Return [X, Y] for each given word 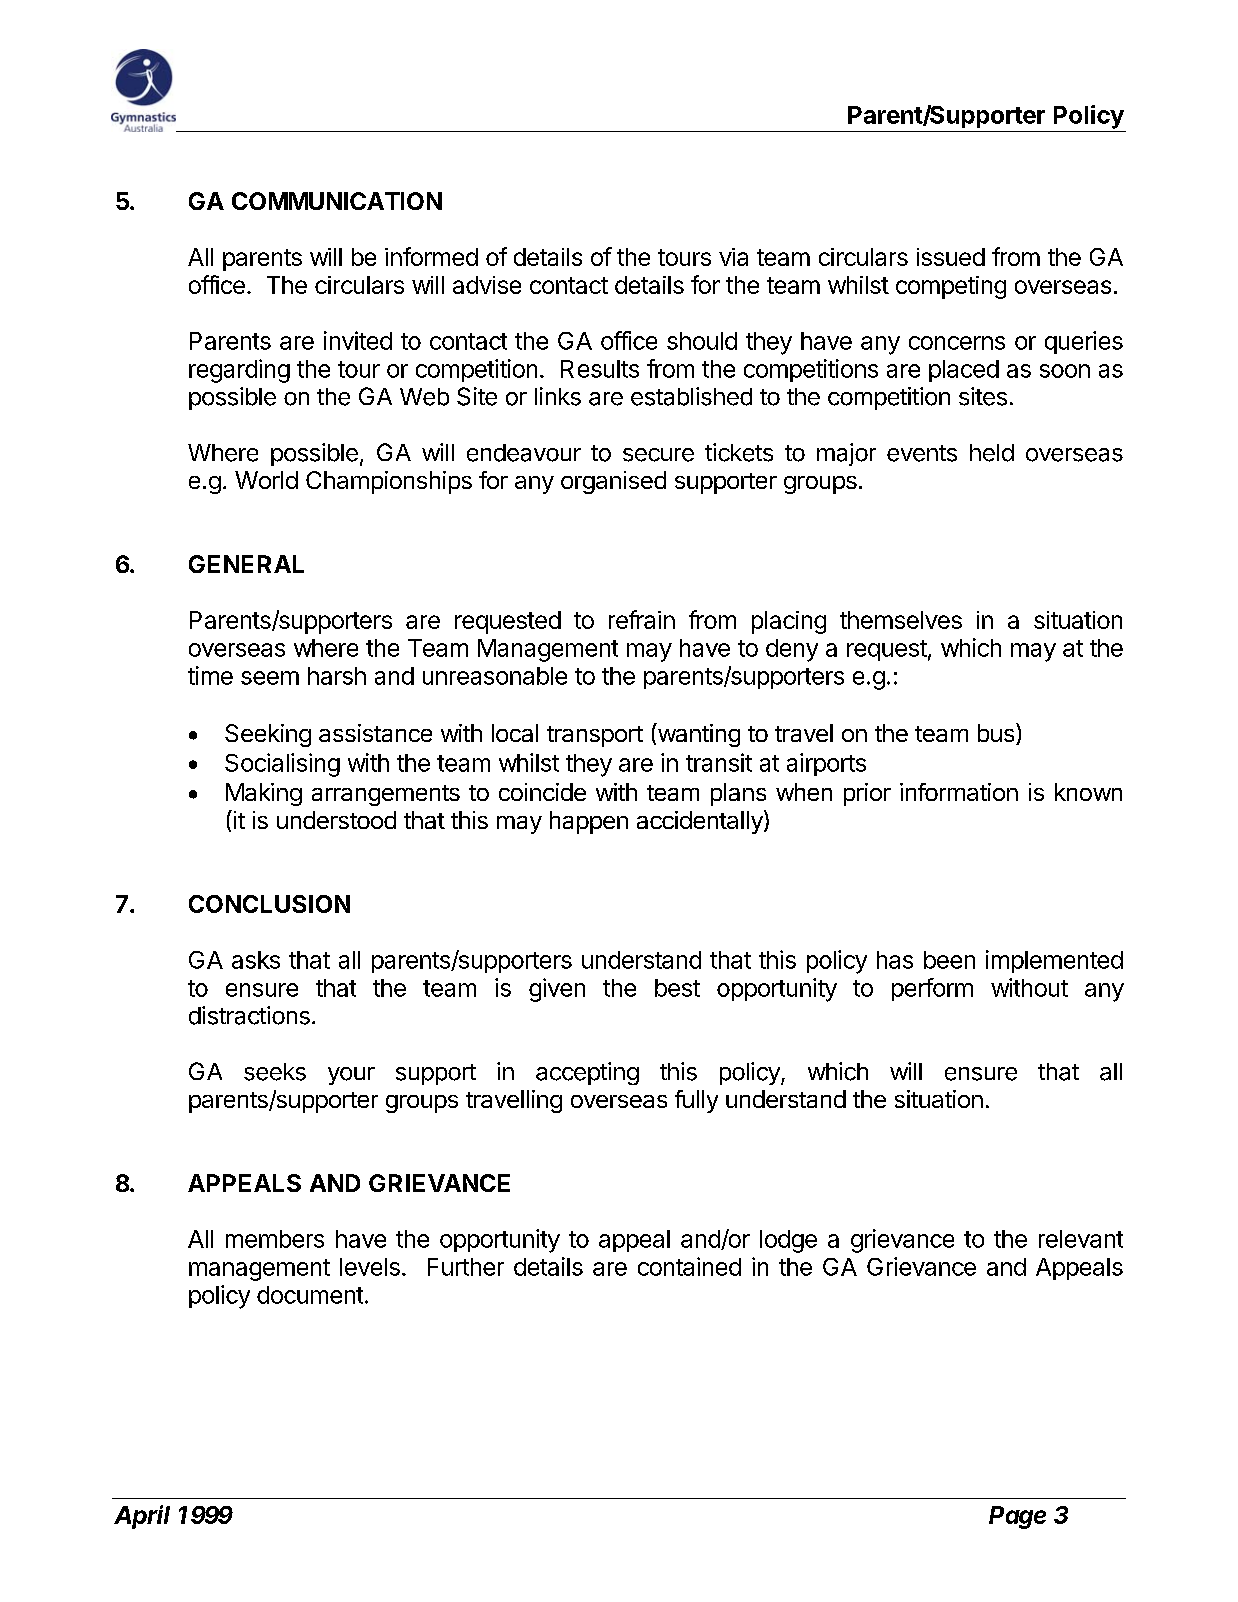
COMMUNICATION [337, 201]
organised [613, 482]
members [275, 1239]
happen [589, 822]
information [959, 792]
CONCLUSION [269, 904]
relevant [1081, 1239]
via [733, 257]
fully [696, 1101]
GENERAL [246, 564]
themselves [901, 620]
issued [951, 257]
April [142, 1517]
